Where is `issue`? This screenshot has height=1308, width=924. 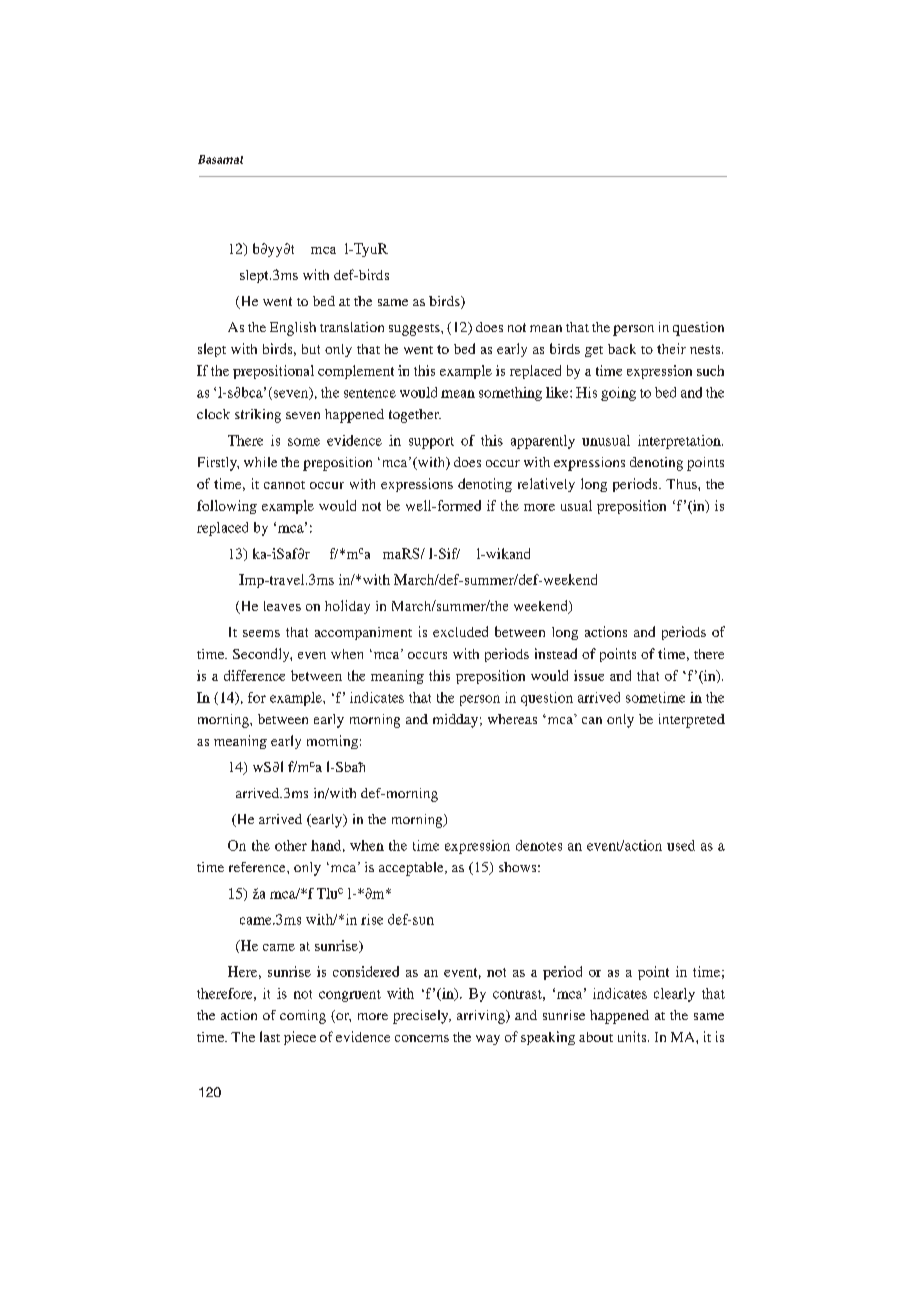
issue is located at coordinates (589, 675).
